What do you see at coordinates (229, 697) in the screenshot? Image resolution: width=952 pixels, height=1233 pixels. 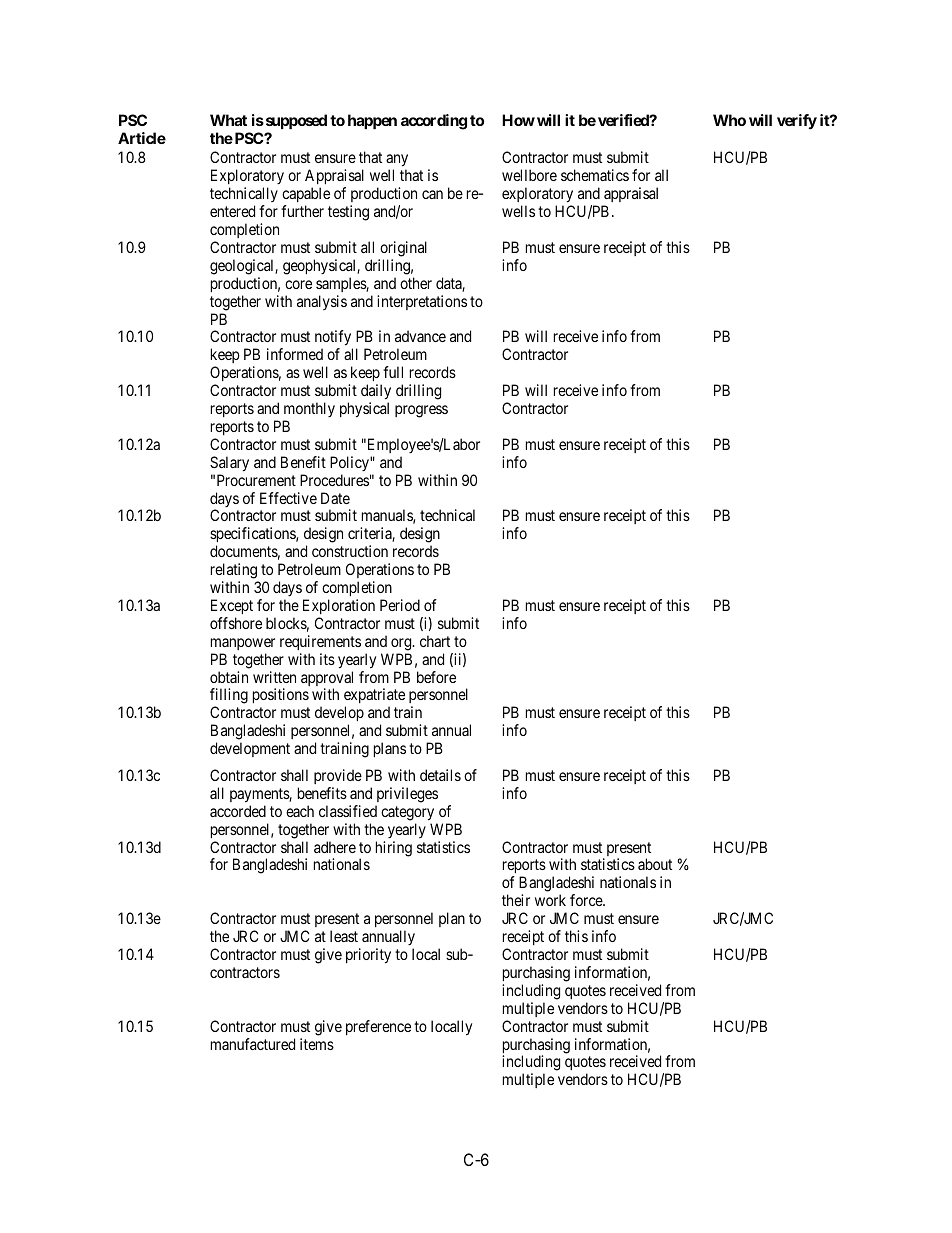 I see `filling` at bounding box center [229, 697].
